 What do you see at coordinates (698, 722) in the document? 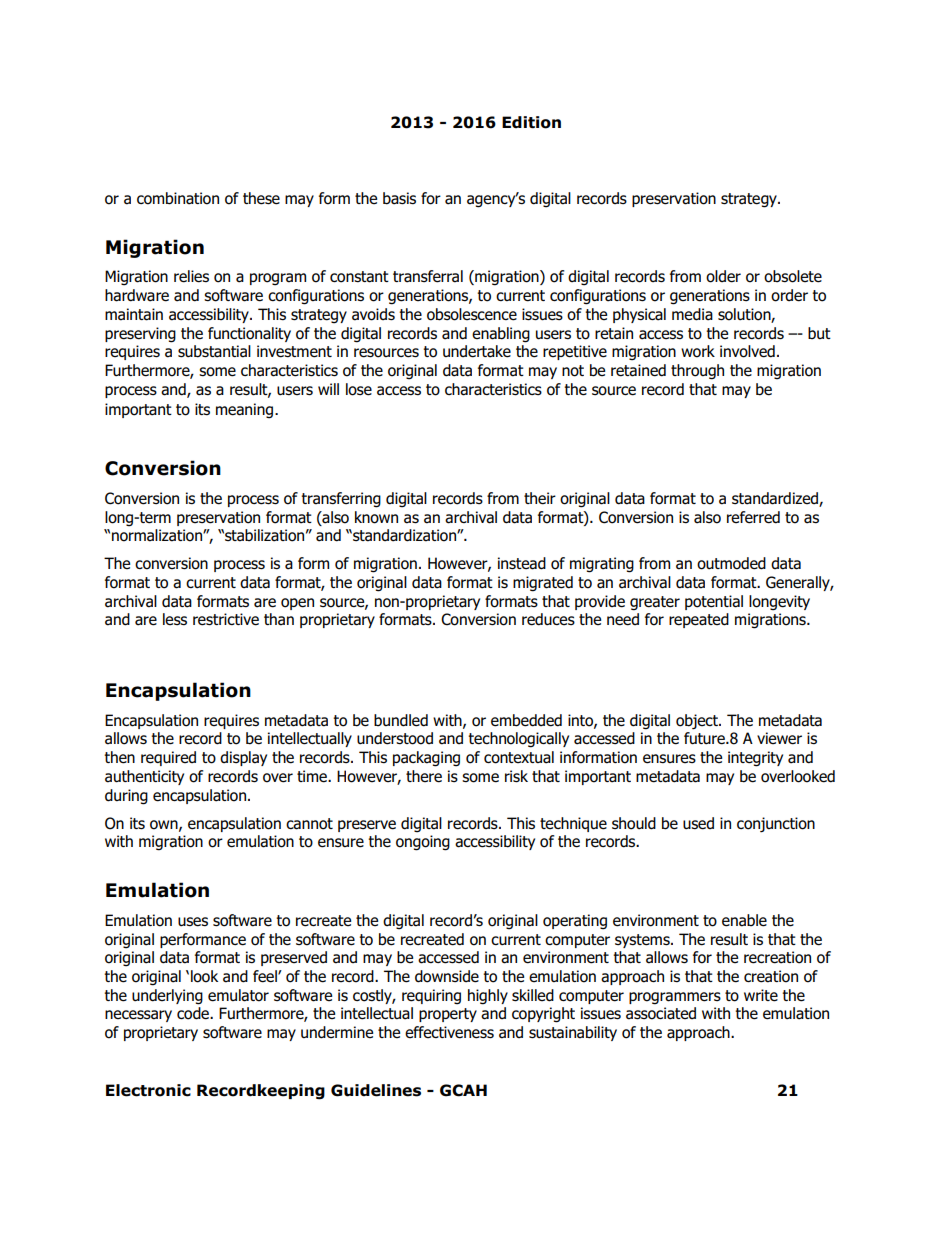
I see `object` at bounding box center [698, 722].
